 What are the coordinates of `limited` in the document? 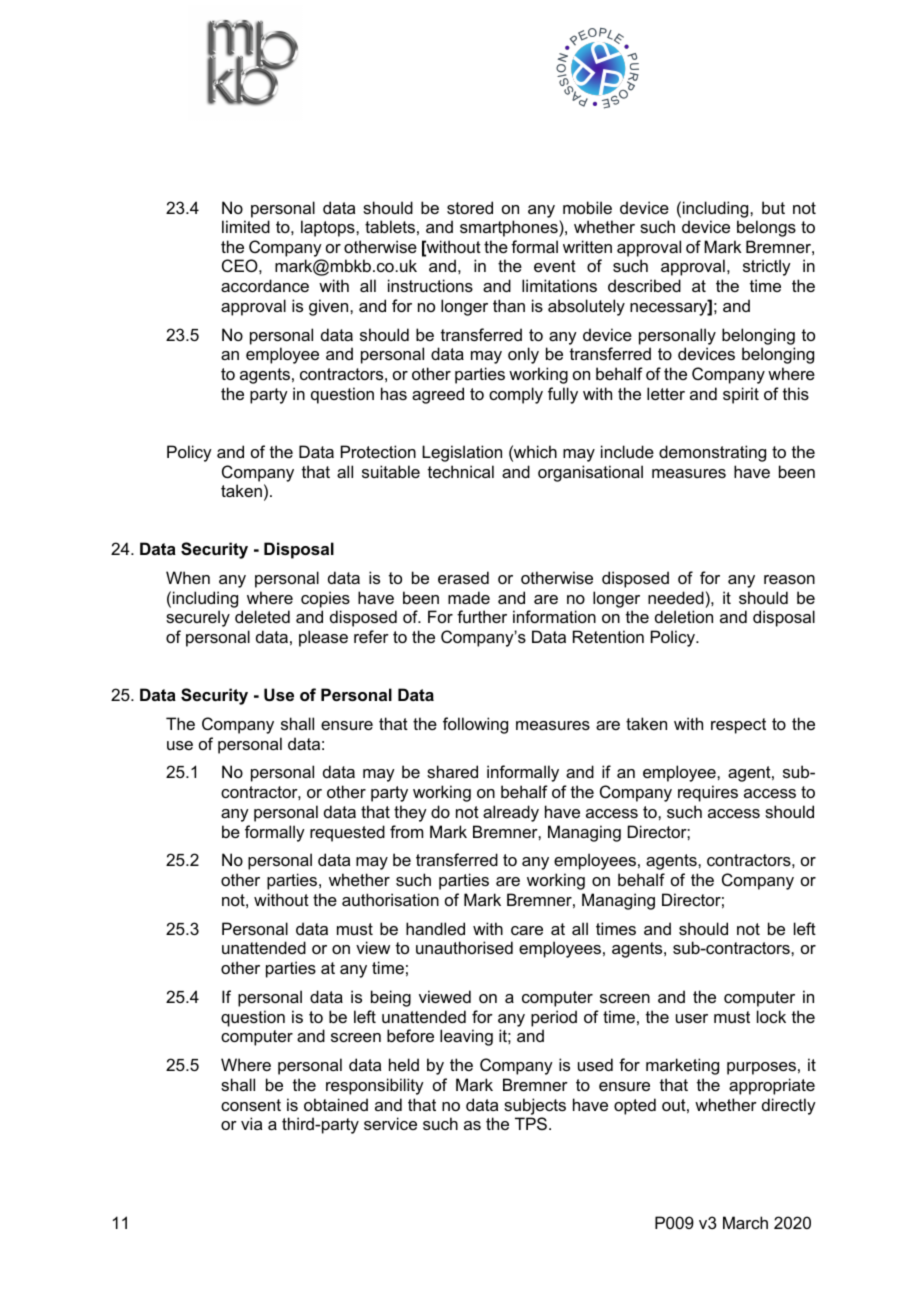 It's located at (246, 226).
